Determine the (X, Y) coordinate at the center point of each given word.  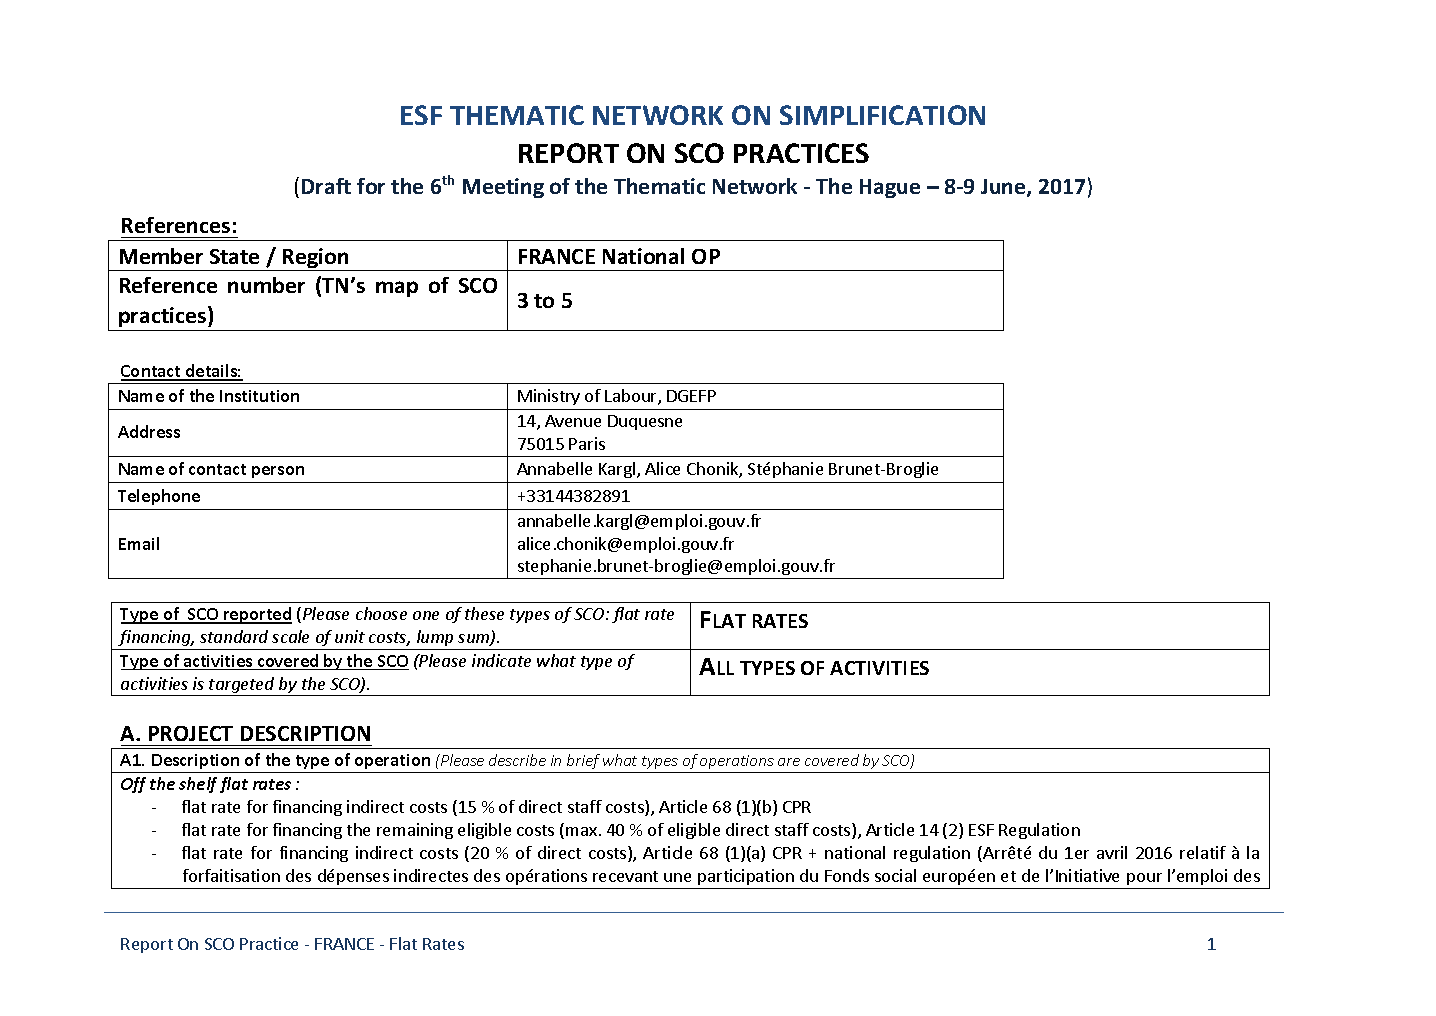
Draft (326, 186)
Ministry (549, 397)
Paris (587, 443)
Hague (890, 188)
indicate (501, 660)
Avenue (573, 421)
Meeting (503, 188)
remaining (415, 831)
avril (1112, 852)
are (789, 762)
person (278, 472)
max (581, 831)
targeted (242, 686)
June (1004, 188)
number (266, 285)
